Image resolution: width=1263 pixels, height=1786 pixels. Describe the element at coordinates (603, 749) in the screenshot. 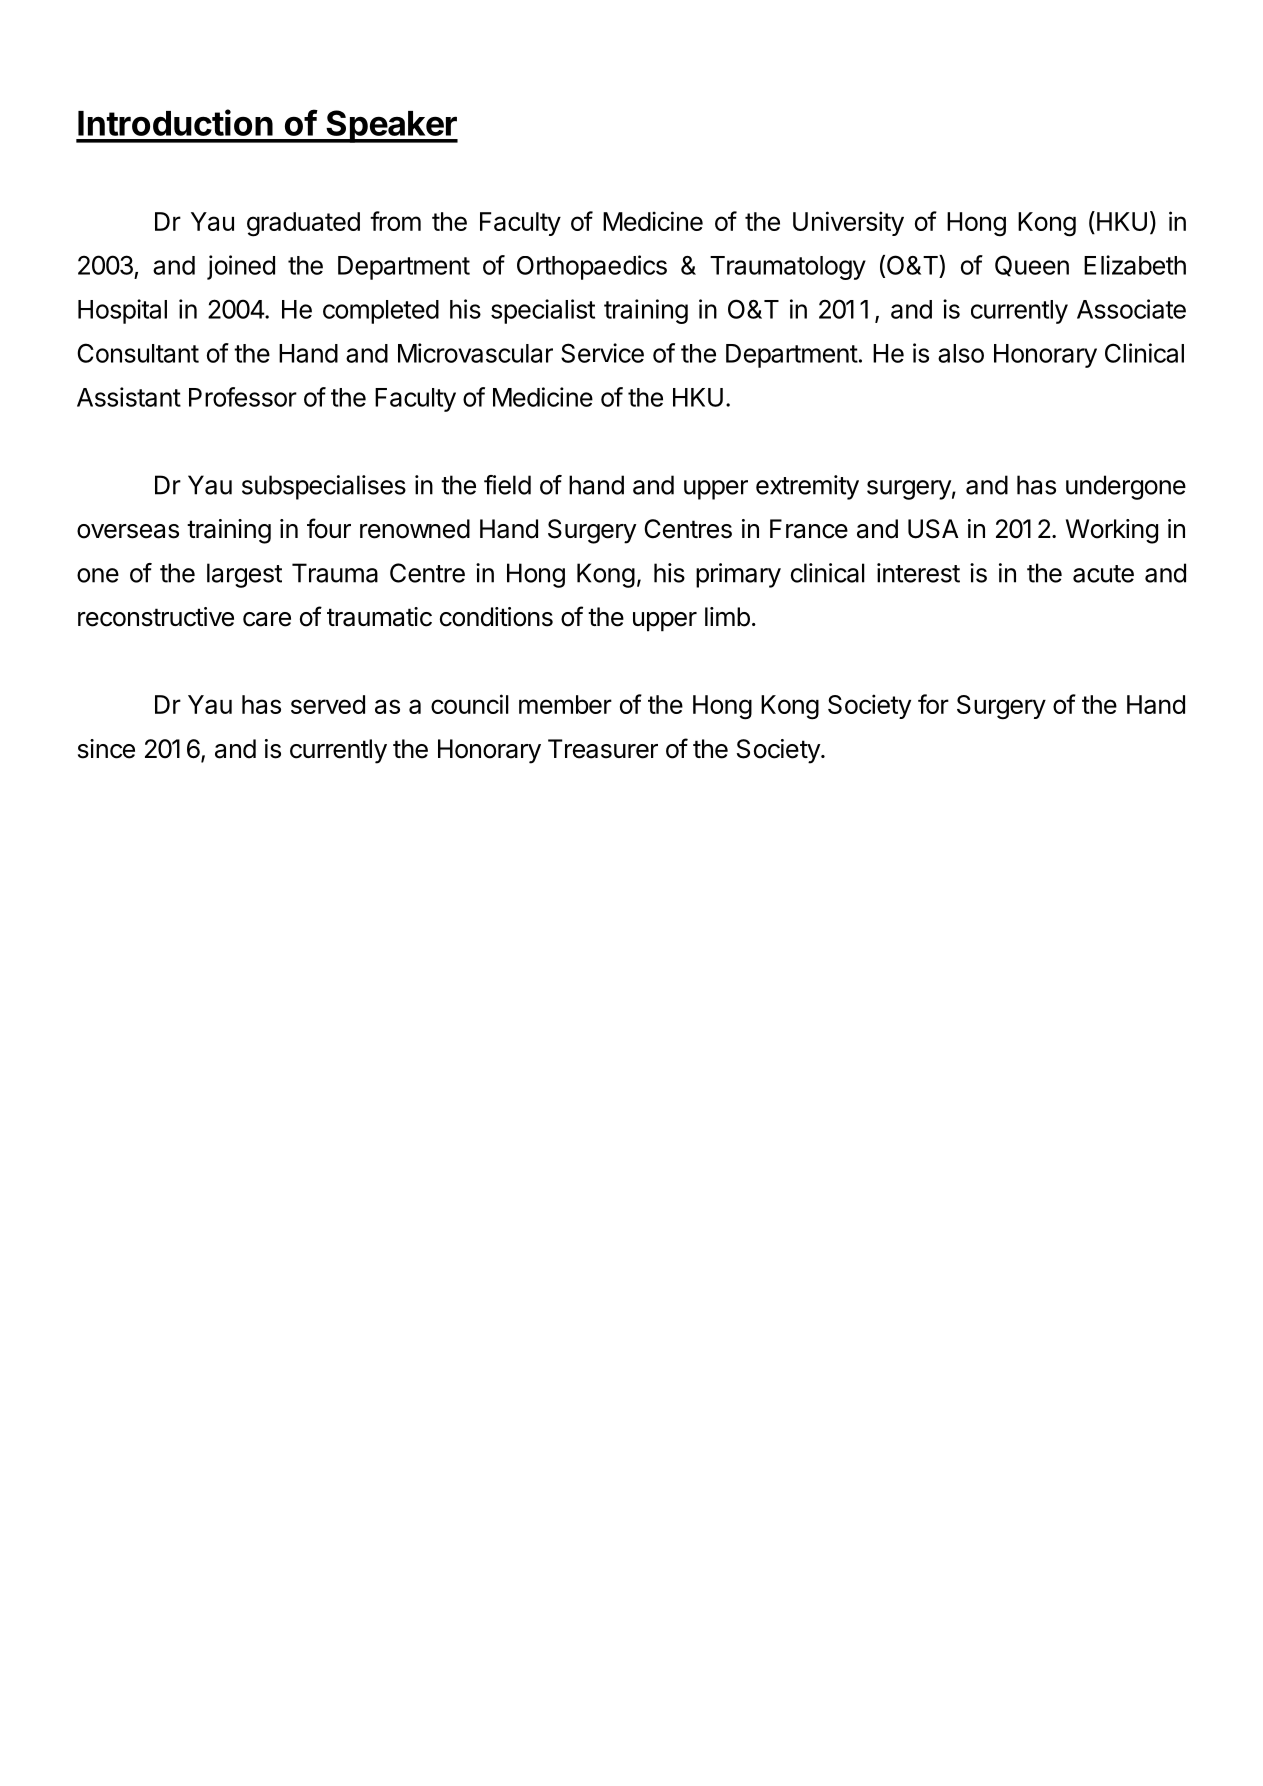

I see `Treasurer` at that location.
